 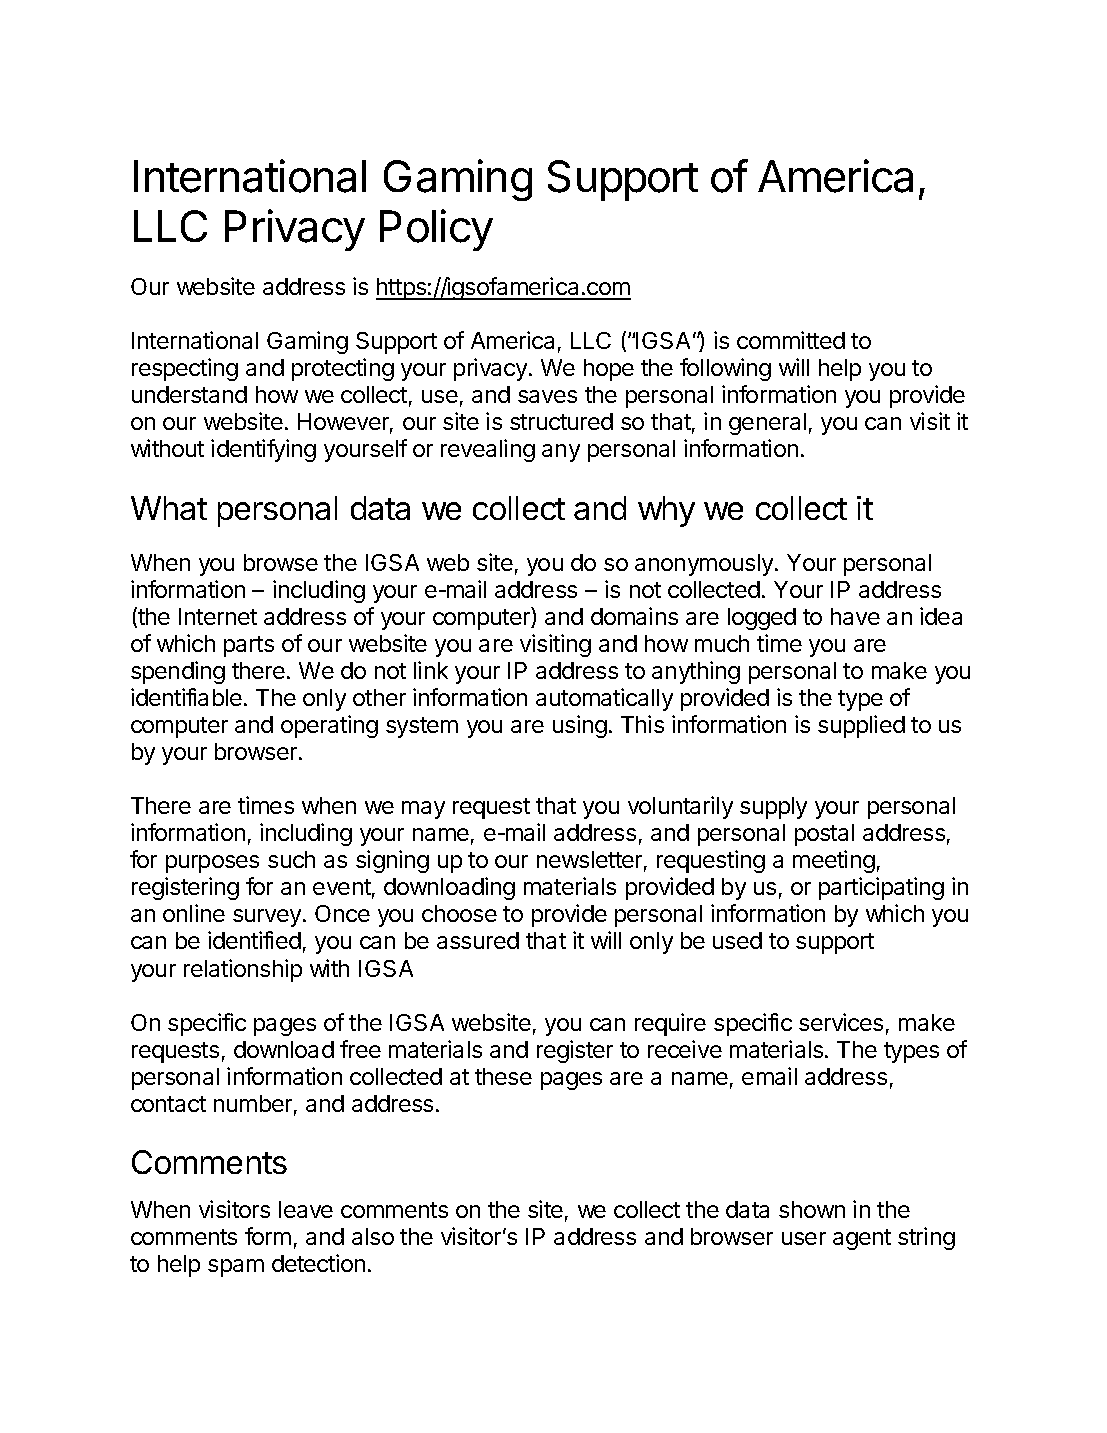 I want to click on committed, so click(x=791, y=340).
